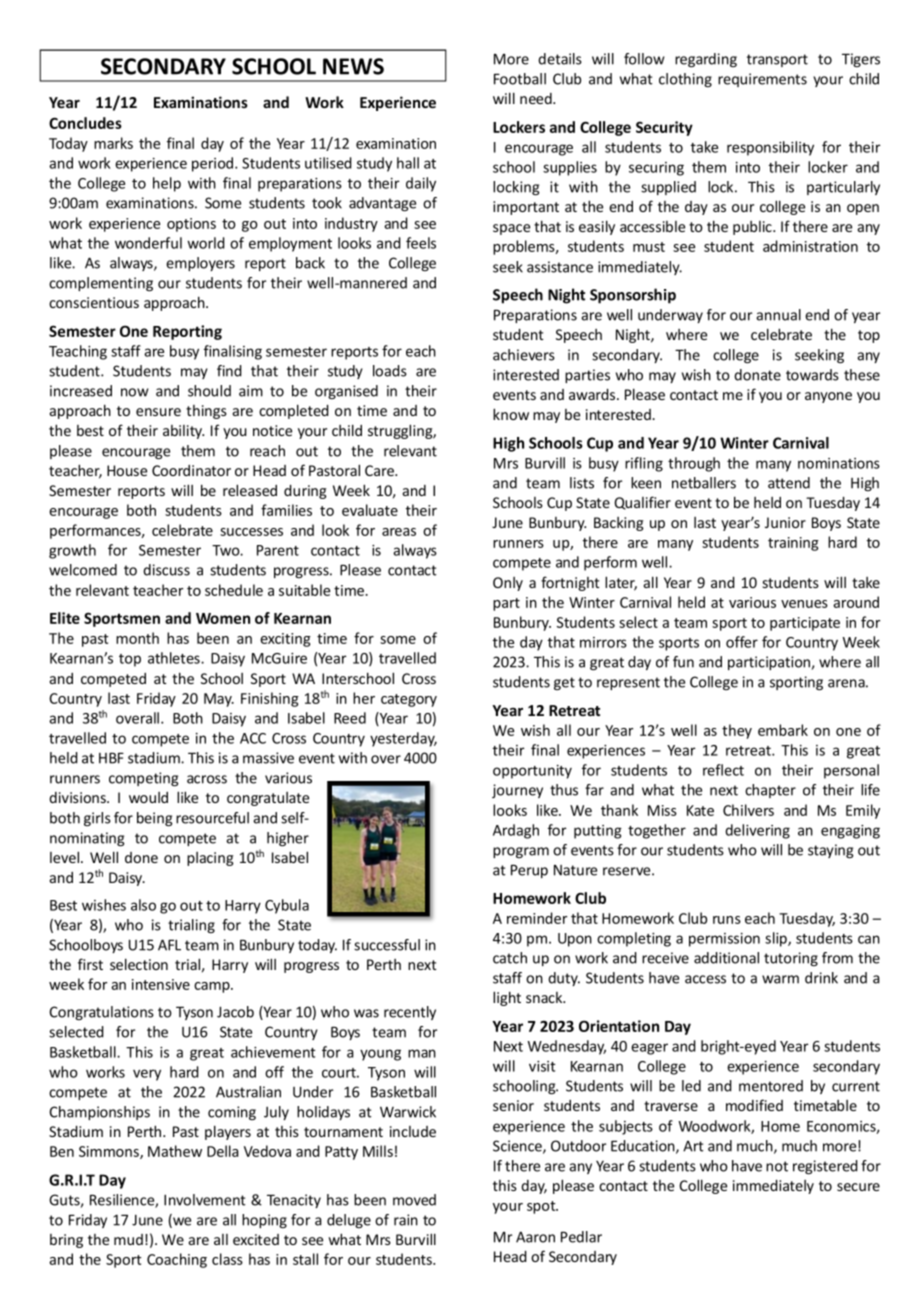  Describe the element at coordinates (762, 80) in the screenshot. I see `requirements` at that location.
